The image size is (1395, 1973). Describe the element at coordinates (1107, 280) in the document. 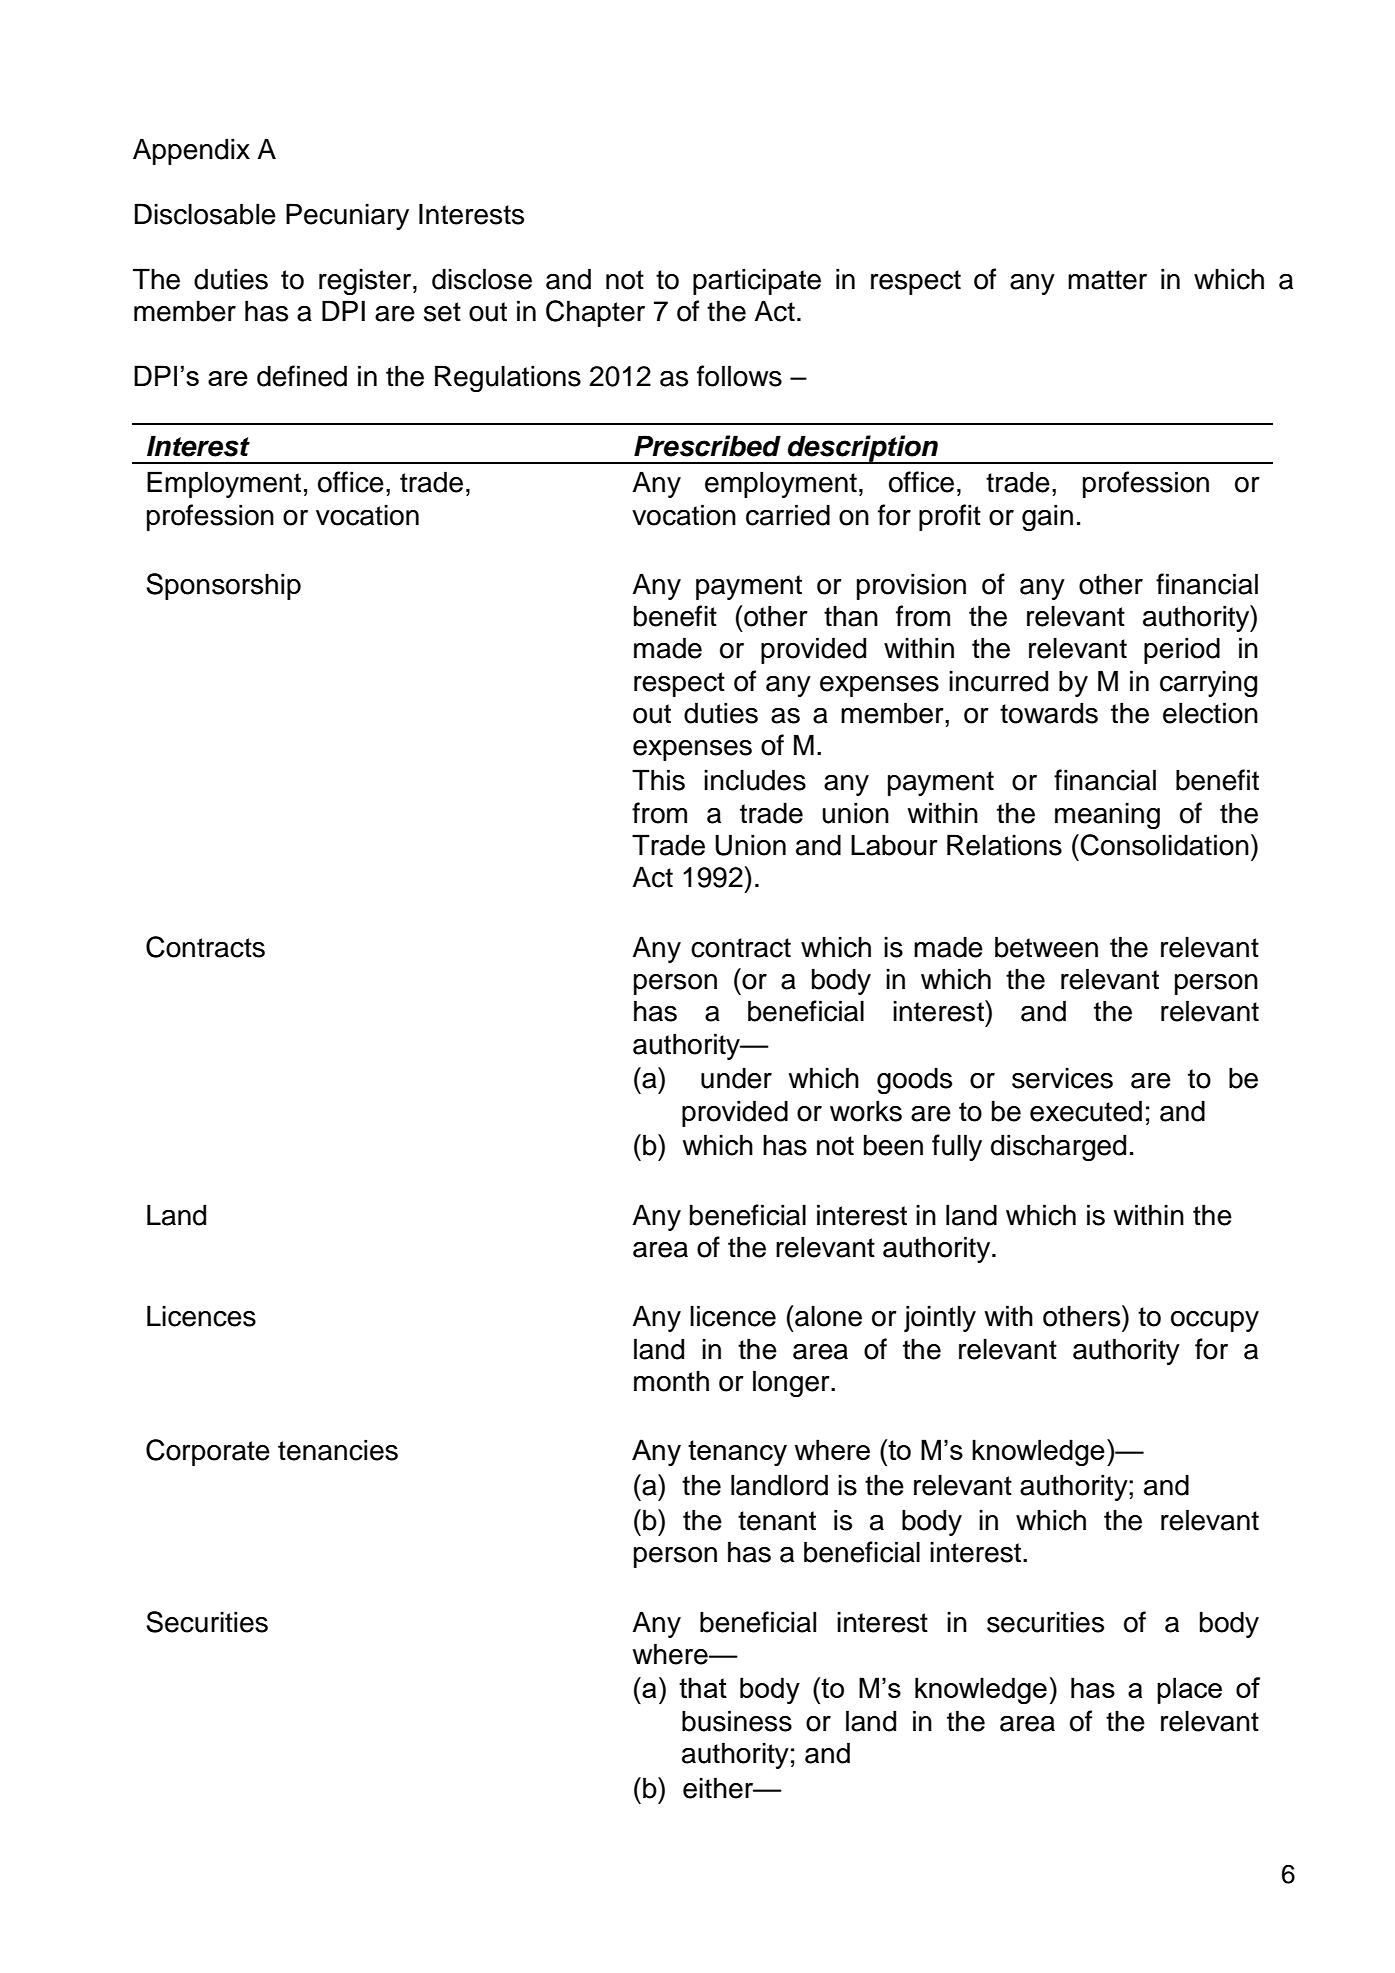

I see `matter` at that location.
